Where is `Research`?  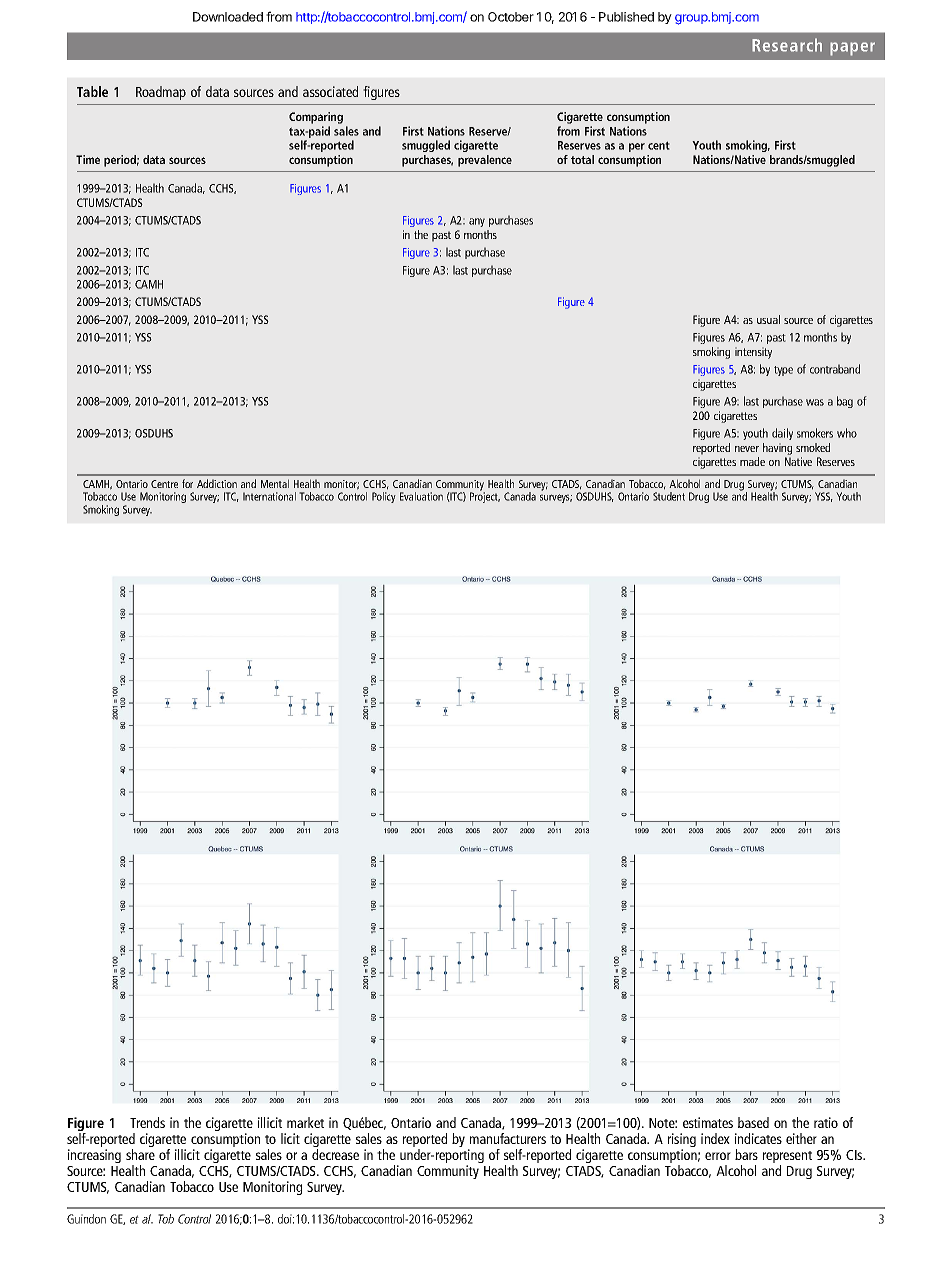
Research is located at coordinates (787, 45).
